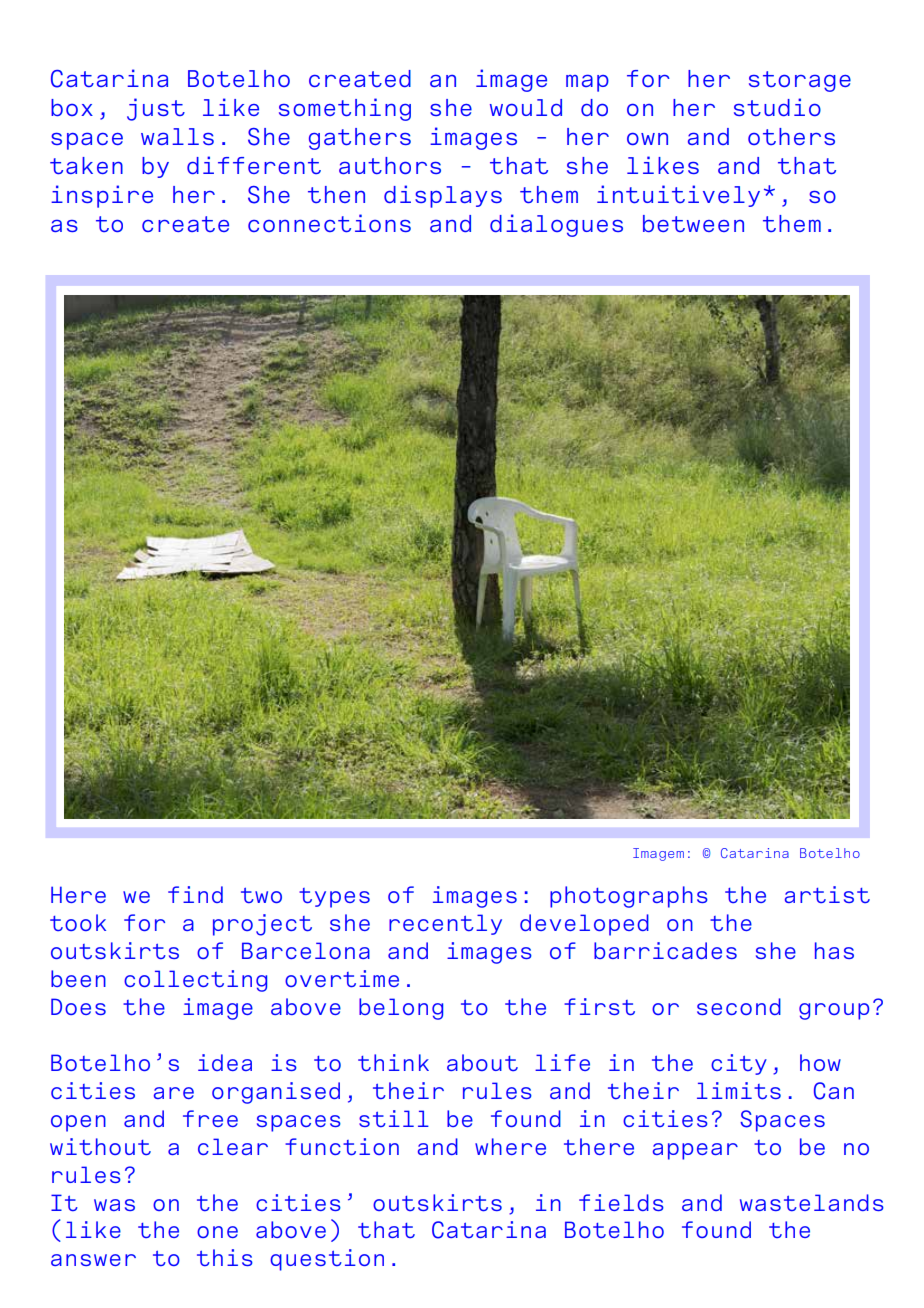 The height and width of the image is (1308, 924). What do you see at coordinates (327, 1260) in the image?
I see `question` at bounding box center [327, 1260].
